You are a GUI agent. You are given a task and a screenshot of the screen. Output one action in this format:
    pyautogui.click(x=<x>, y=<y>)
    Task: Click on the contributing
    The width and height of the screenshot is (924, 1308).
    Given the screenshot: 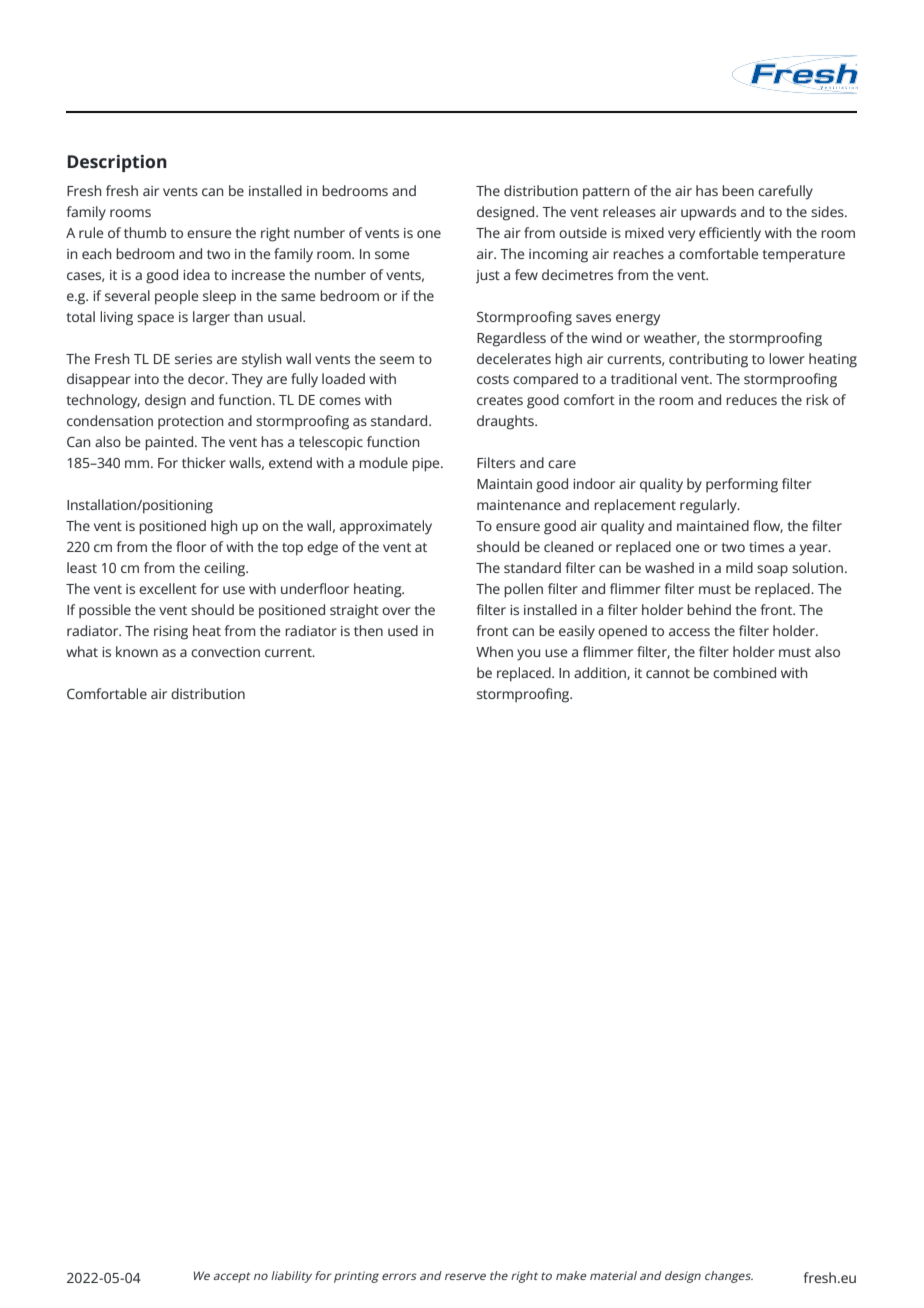 What is the action you would take?
    pyautogui.click(x=708, y=360)
